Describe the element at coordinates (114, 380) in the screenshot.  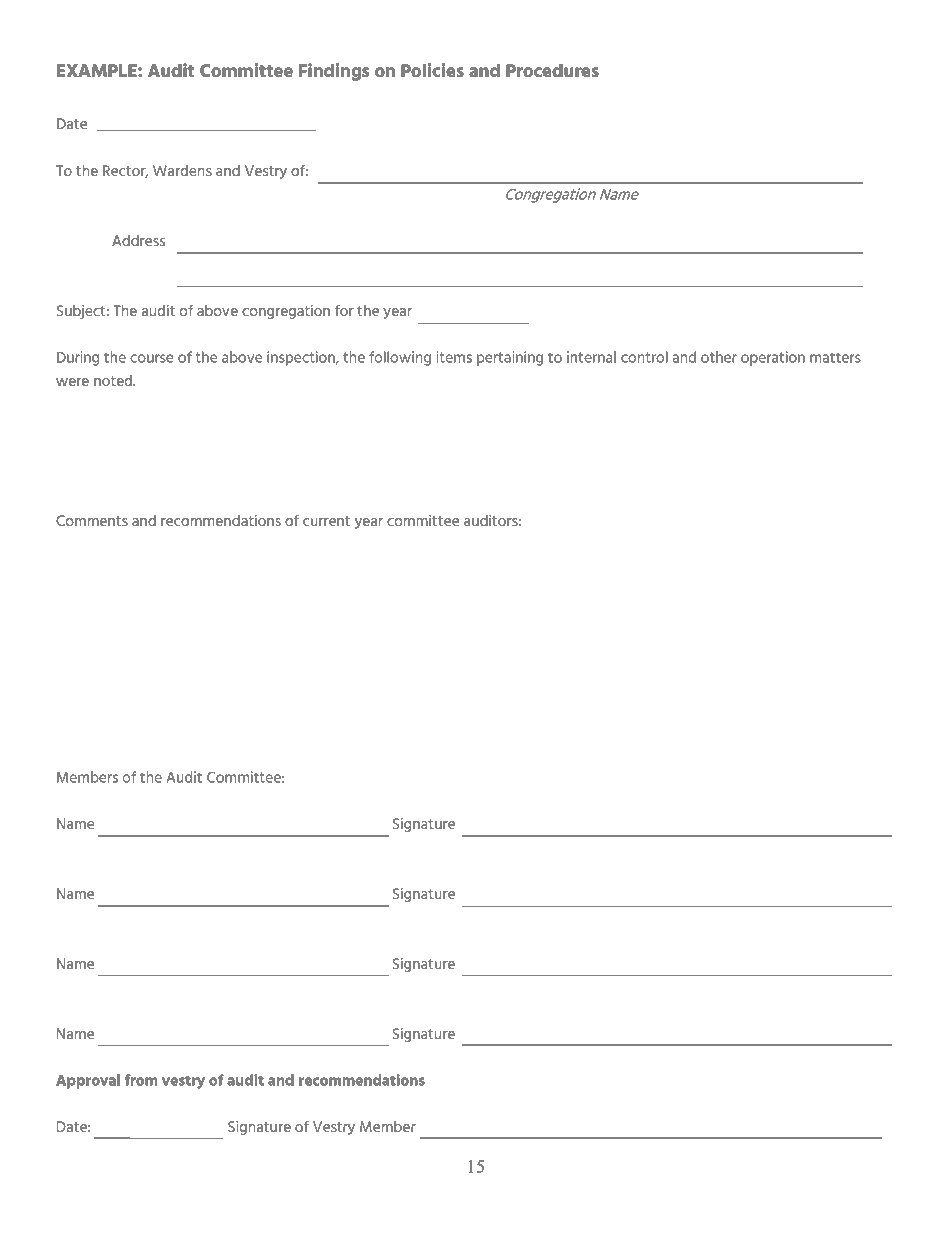
I see `noted` at that location.
